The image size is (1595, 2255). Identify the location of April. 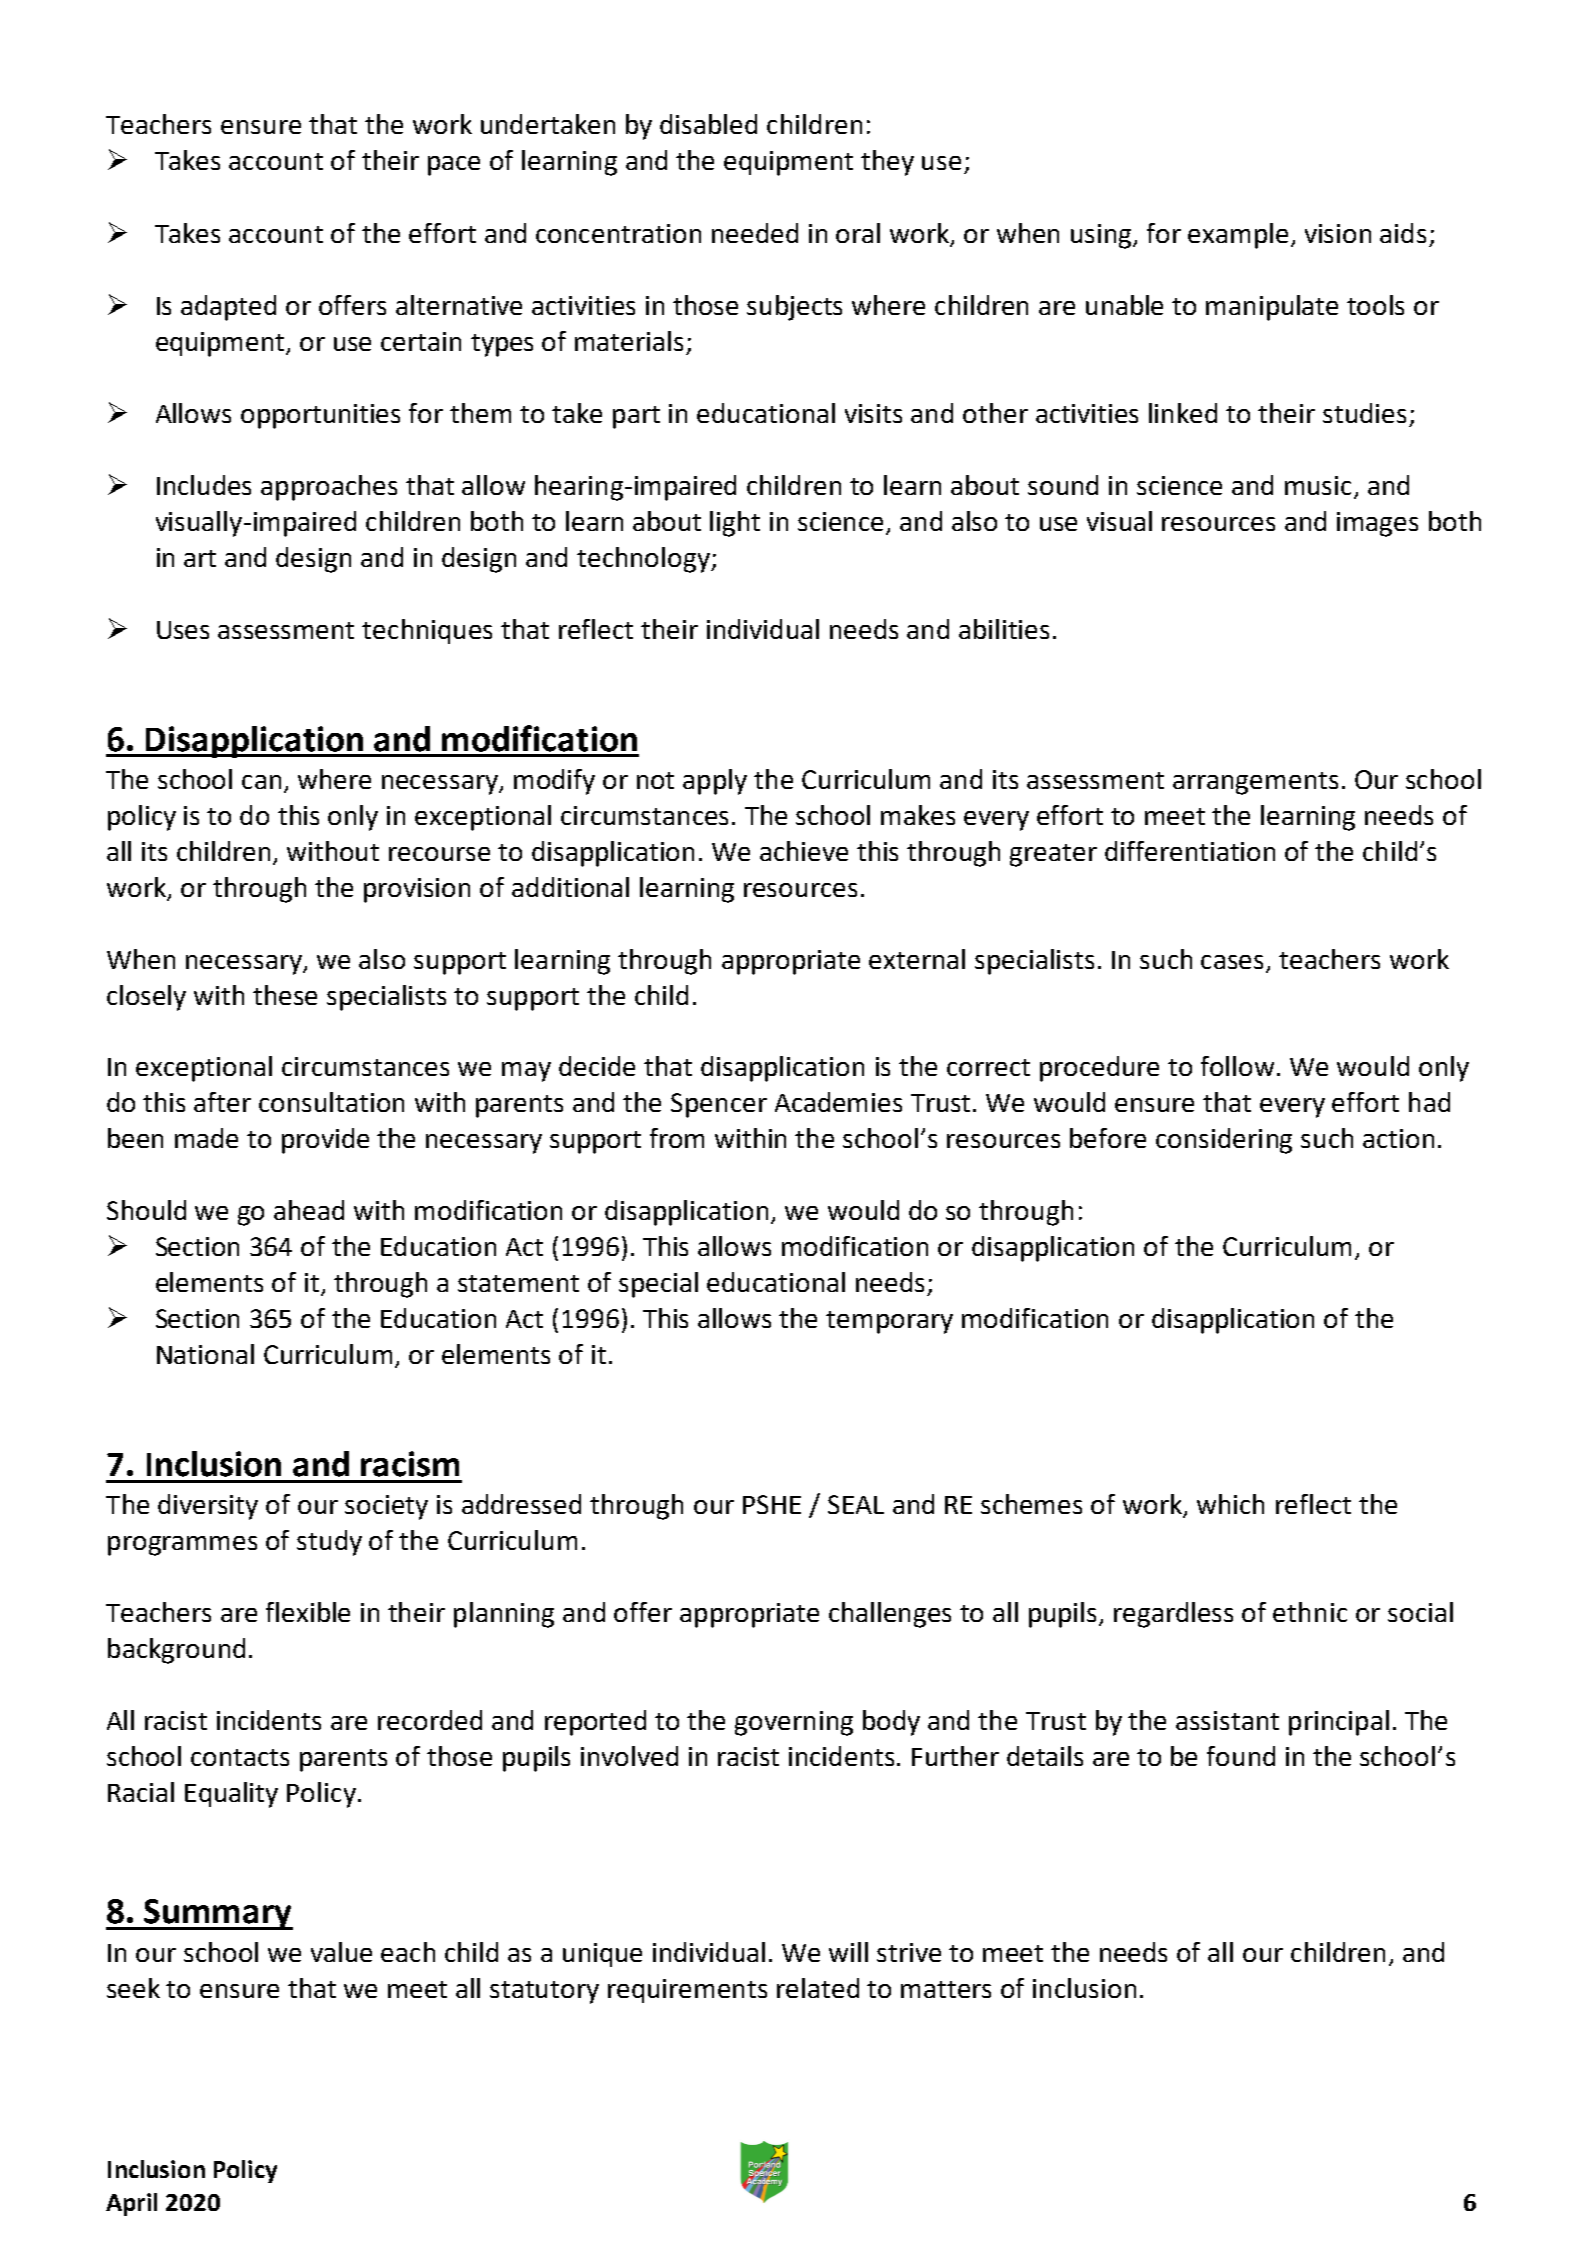
(131, 2204).
